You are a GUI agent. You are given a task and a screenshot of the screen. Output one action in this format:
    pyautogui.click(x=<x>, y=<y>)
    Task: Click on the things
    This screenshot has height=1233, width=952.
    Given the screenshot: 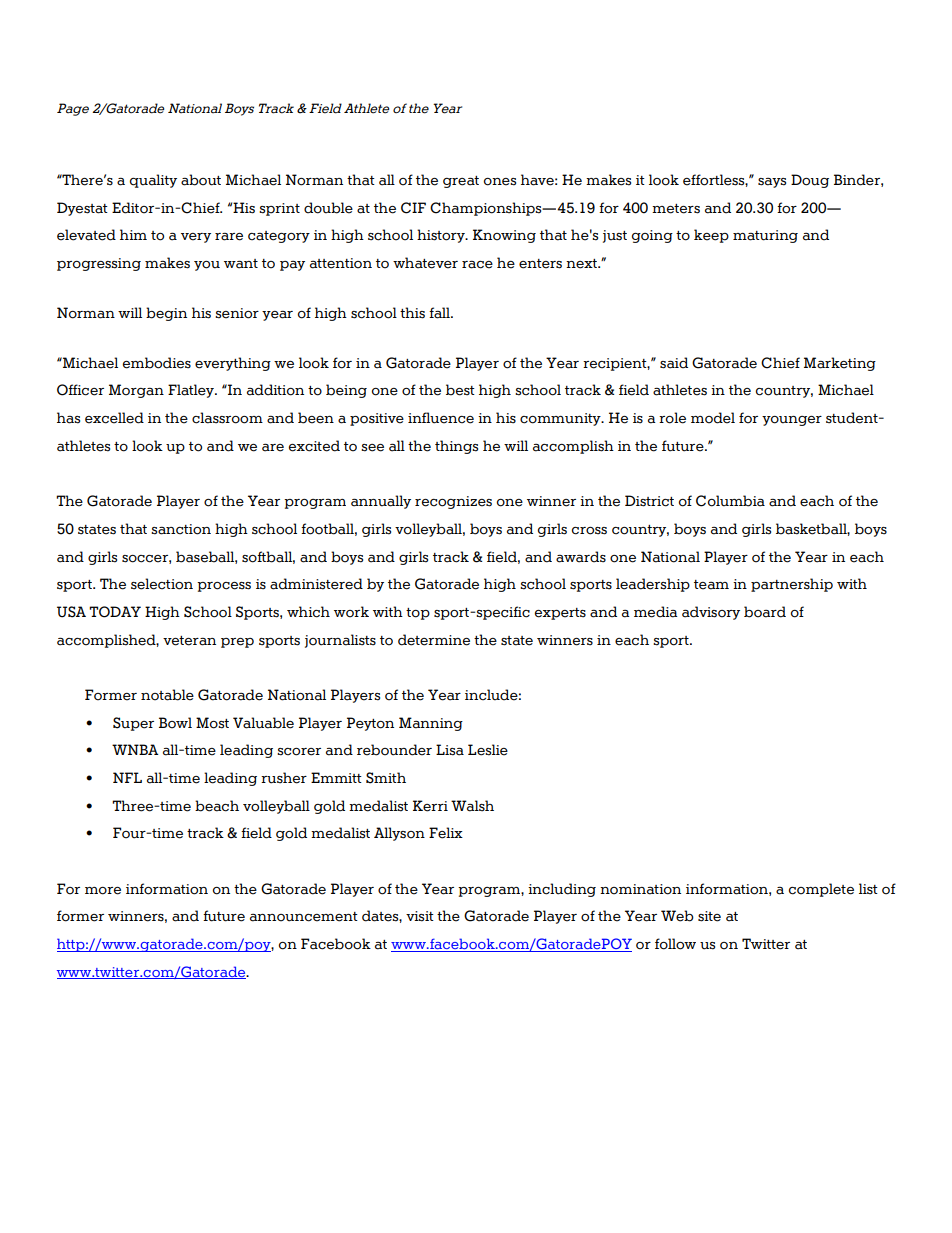 What is the action you would take?
    pyautogui.click(x=456, y=447)
